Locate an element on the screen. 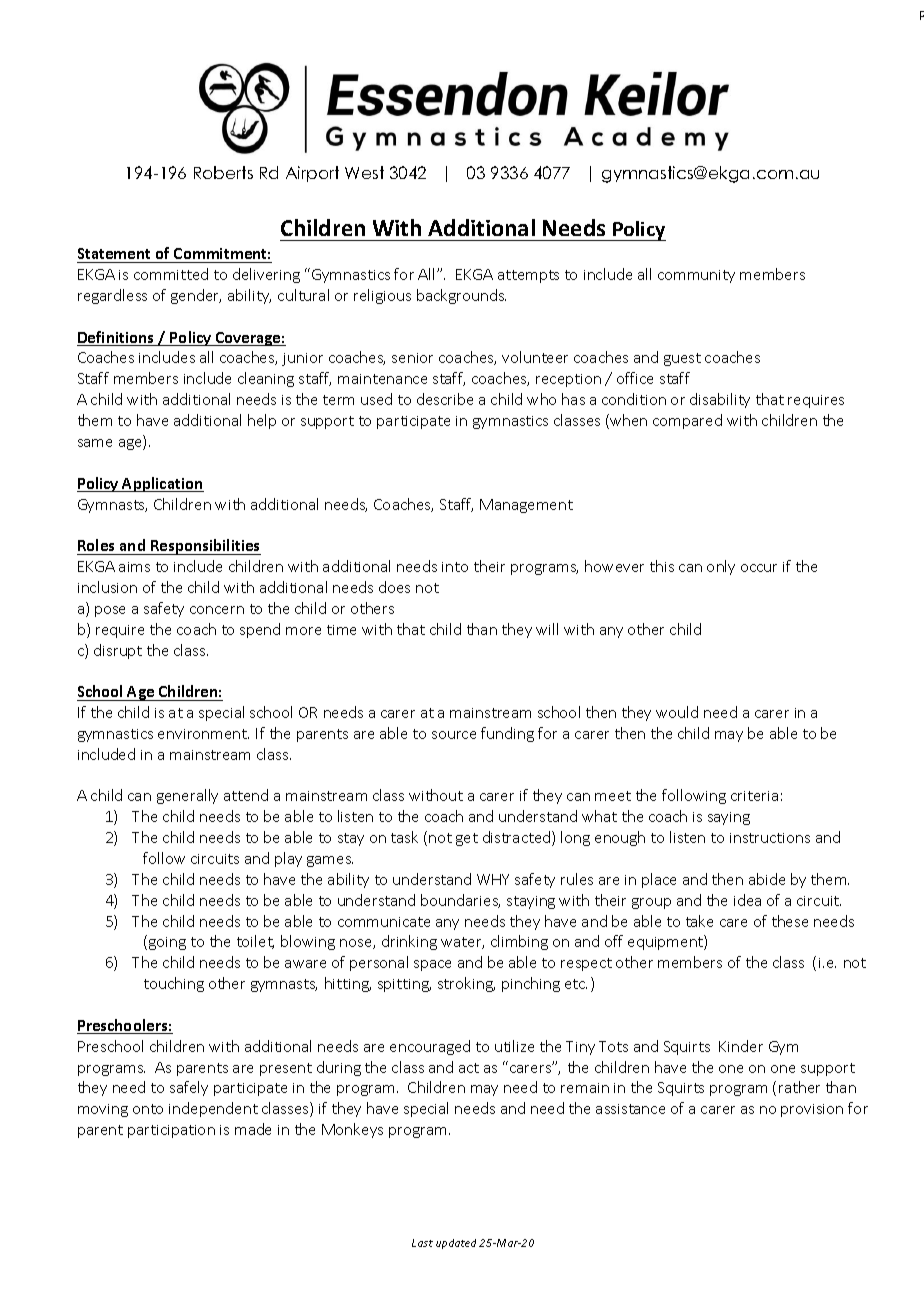 Image resolution: width=924 pixels, height=1307 pixels. community is located at coordinates (696, 276).
